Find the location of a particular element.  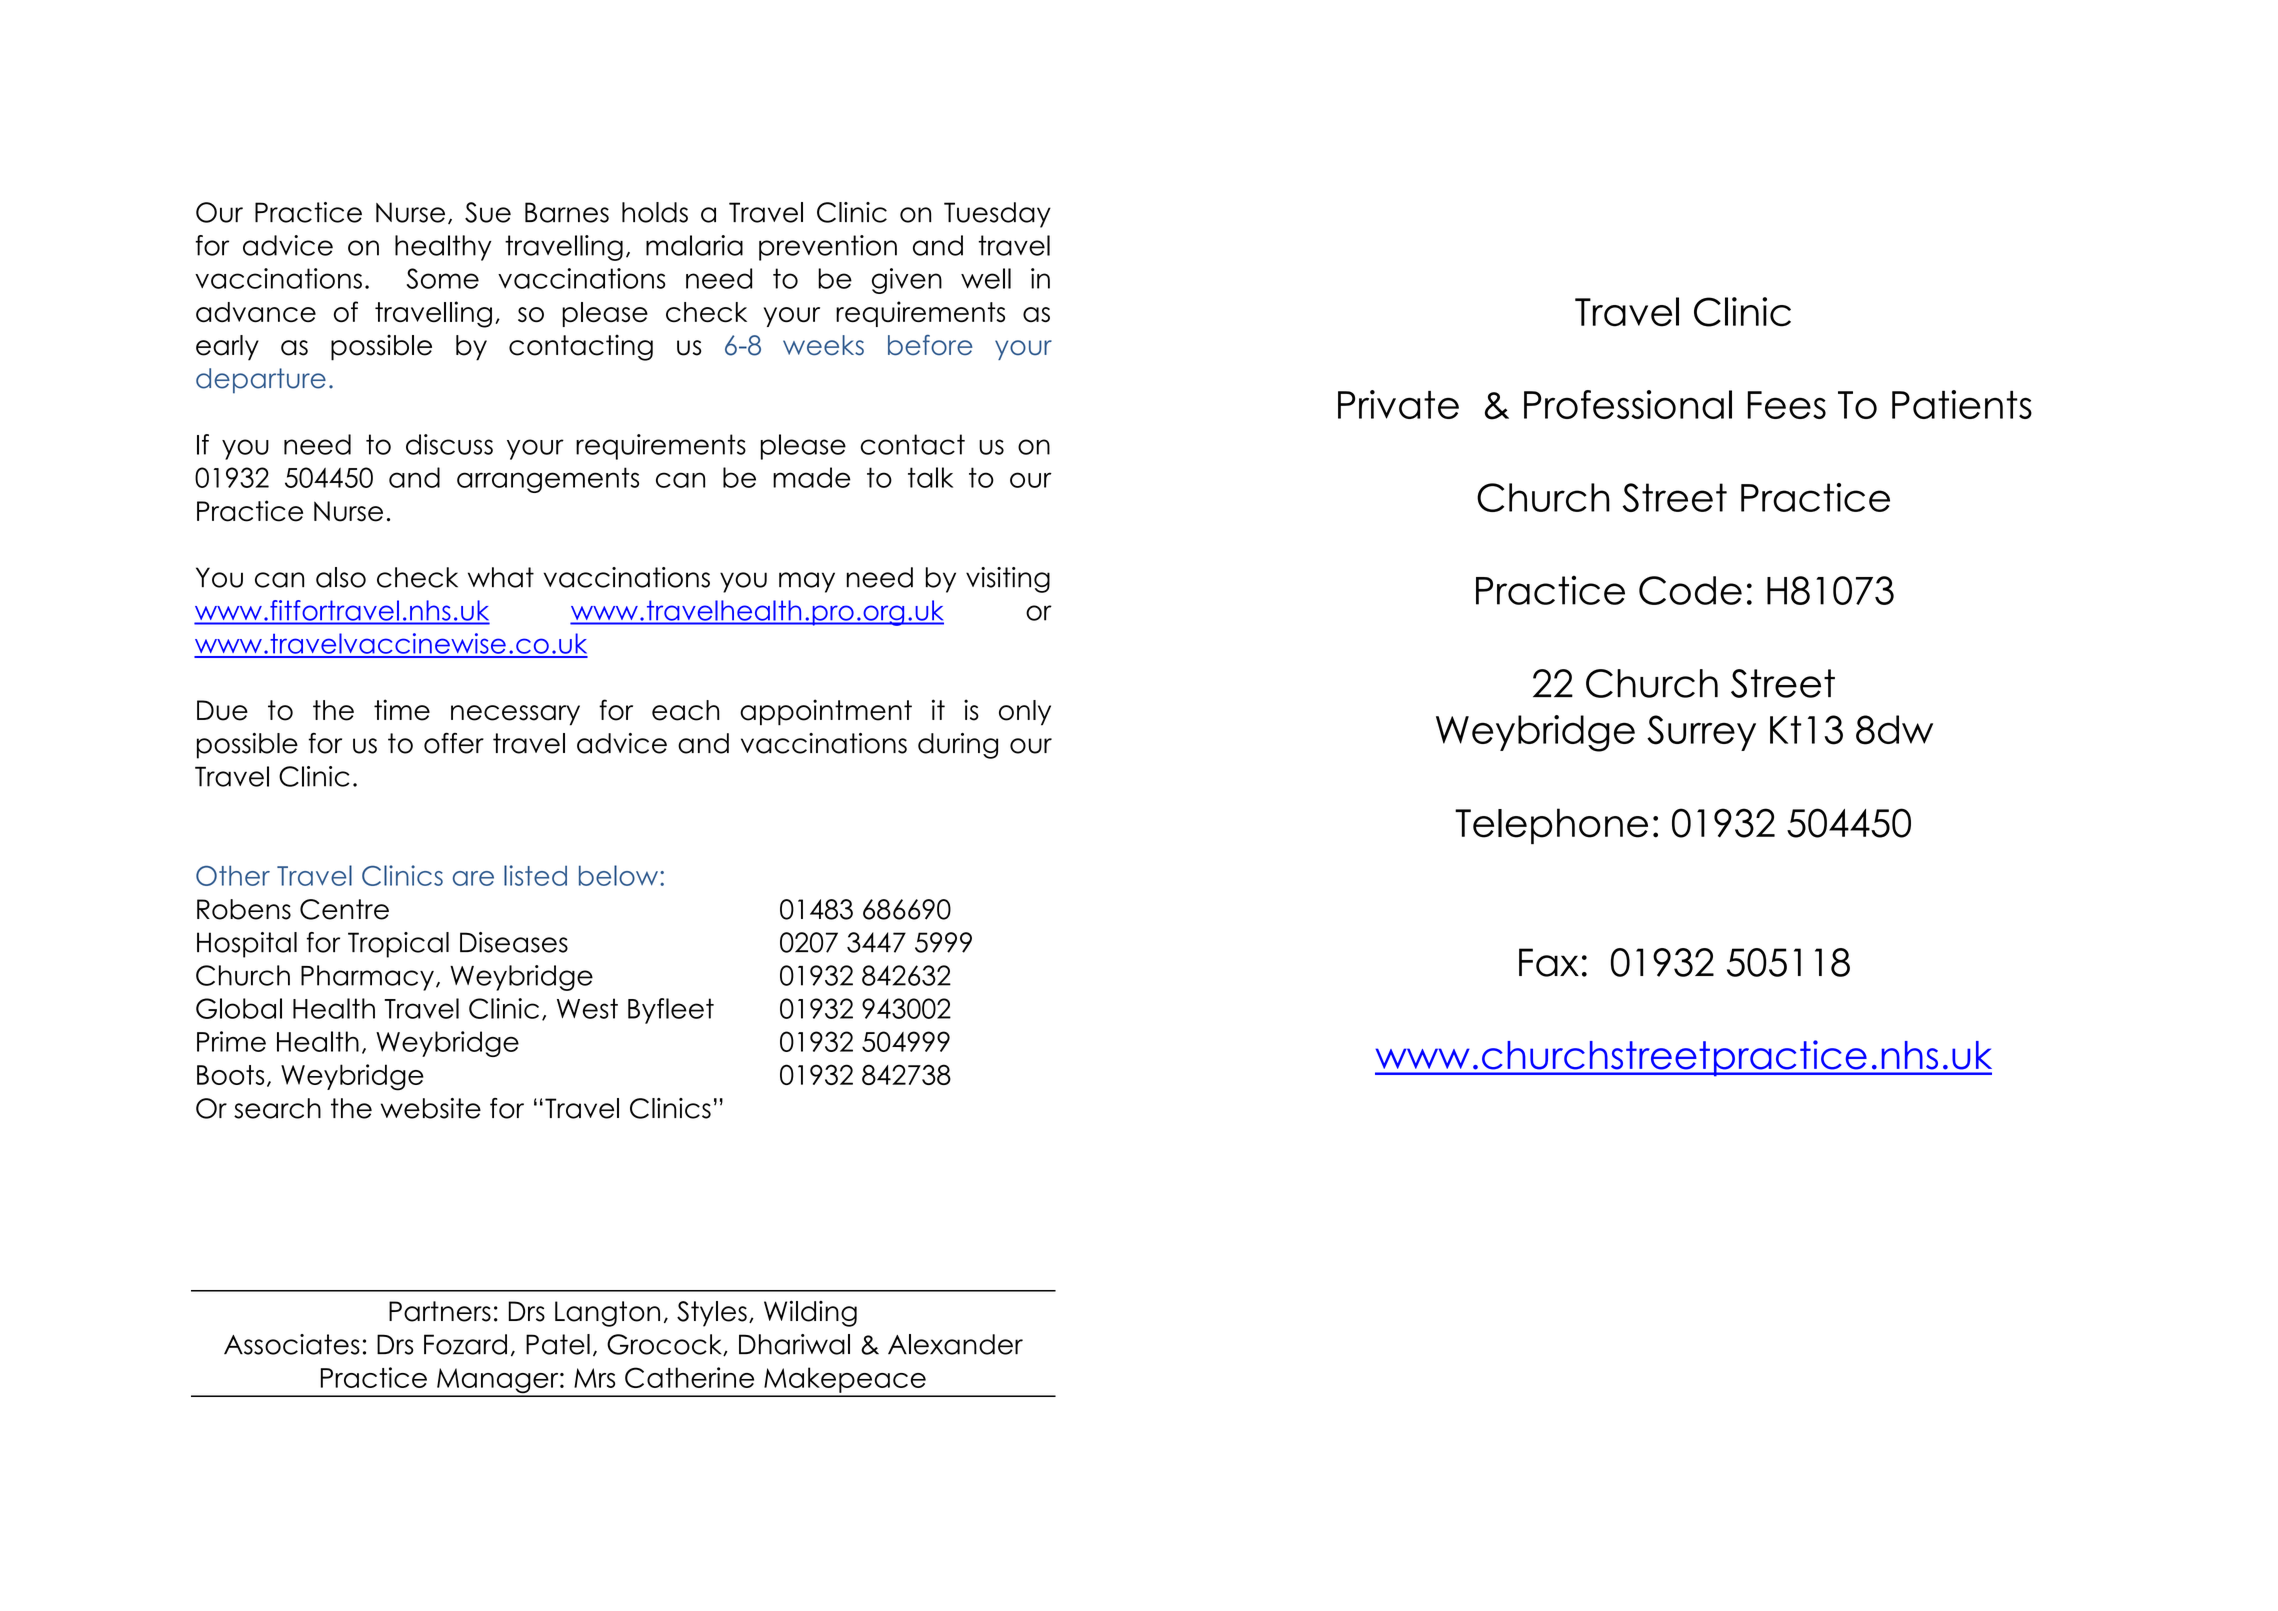

Wilding is located at coordinates (810, 1313).
